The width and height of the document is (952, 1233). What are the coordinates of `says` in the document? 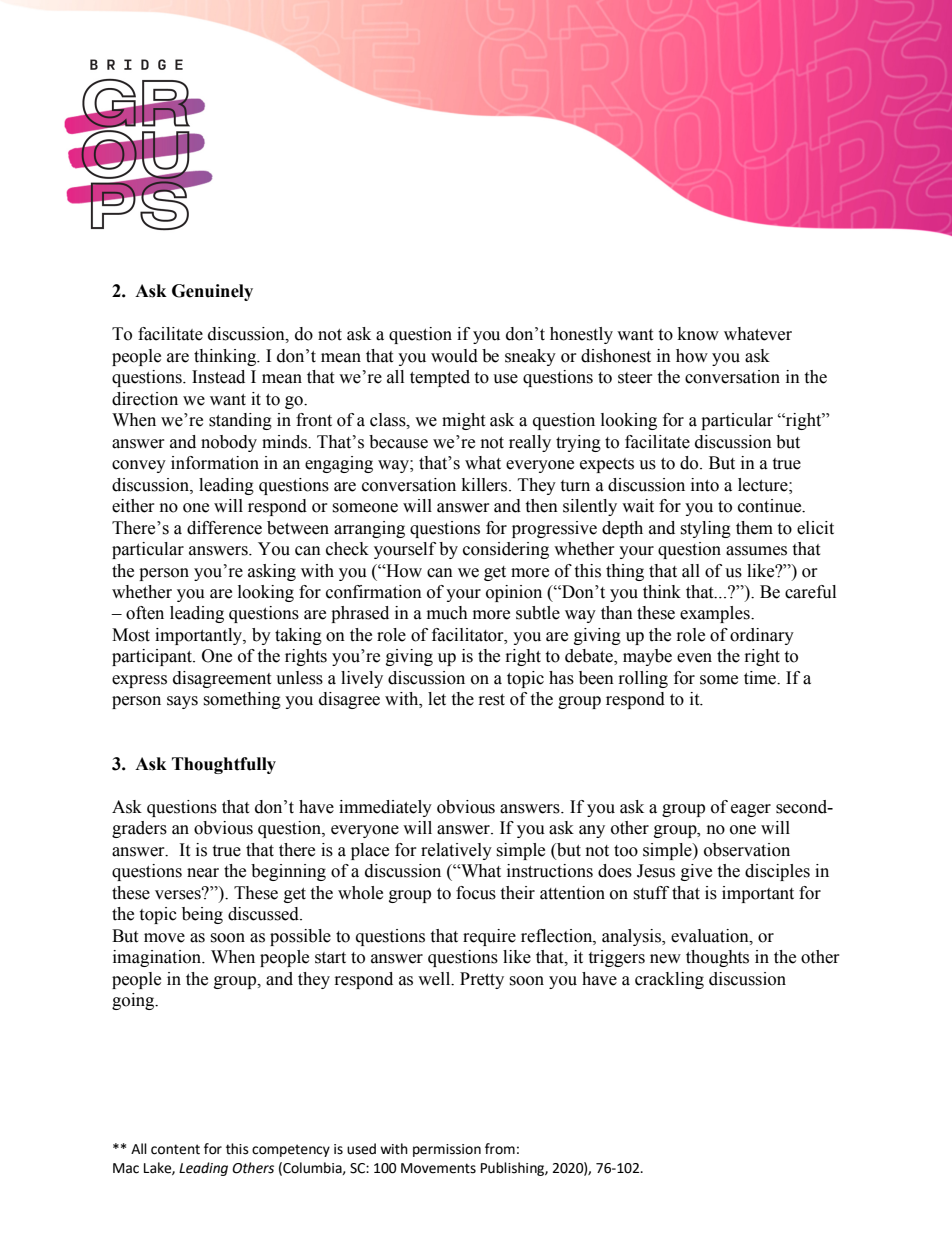 It's located at (182, 702).
